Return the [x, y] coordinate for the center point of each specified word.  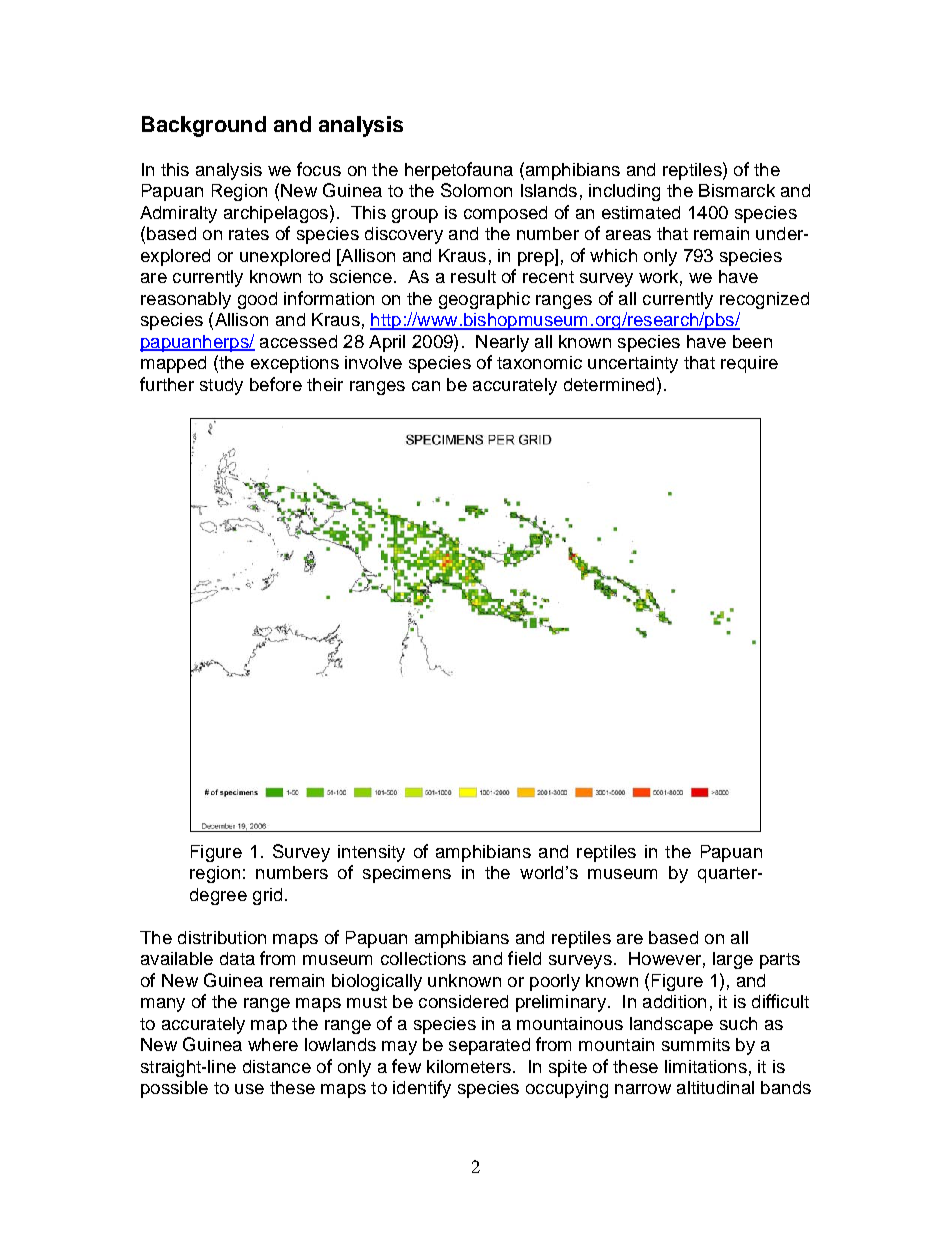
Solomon [476, 190]
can [426, 386]
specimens [407, 874]
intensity [371, 853]
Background [204, 126]
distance [277, 1066]
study [221, 386]
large [733, 960]
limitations [706, 1066]
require [749, 364]
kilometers [469, 1066]
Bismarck [737, 190]
